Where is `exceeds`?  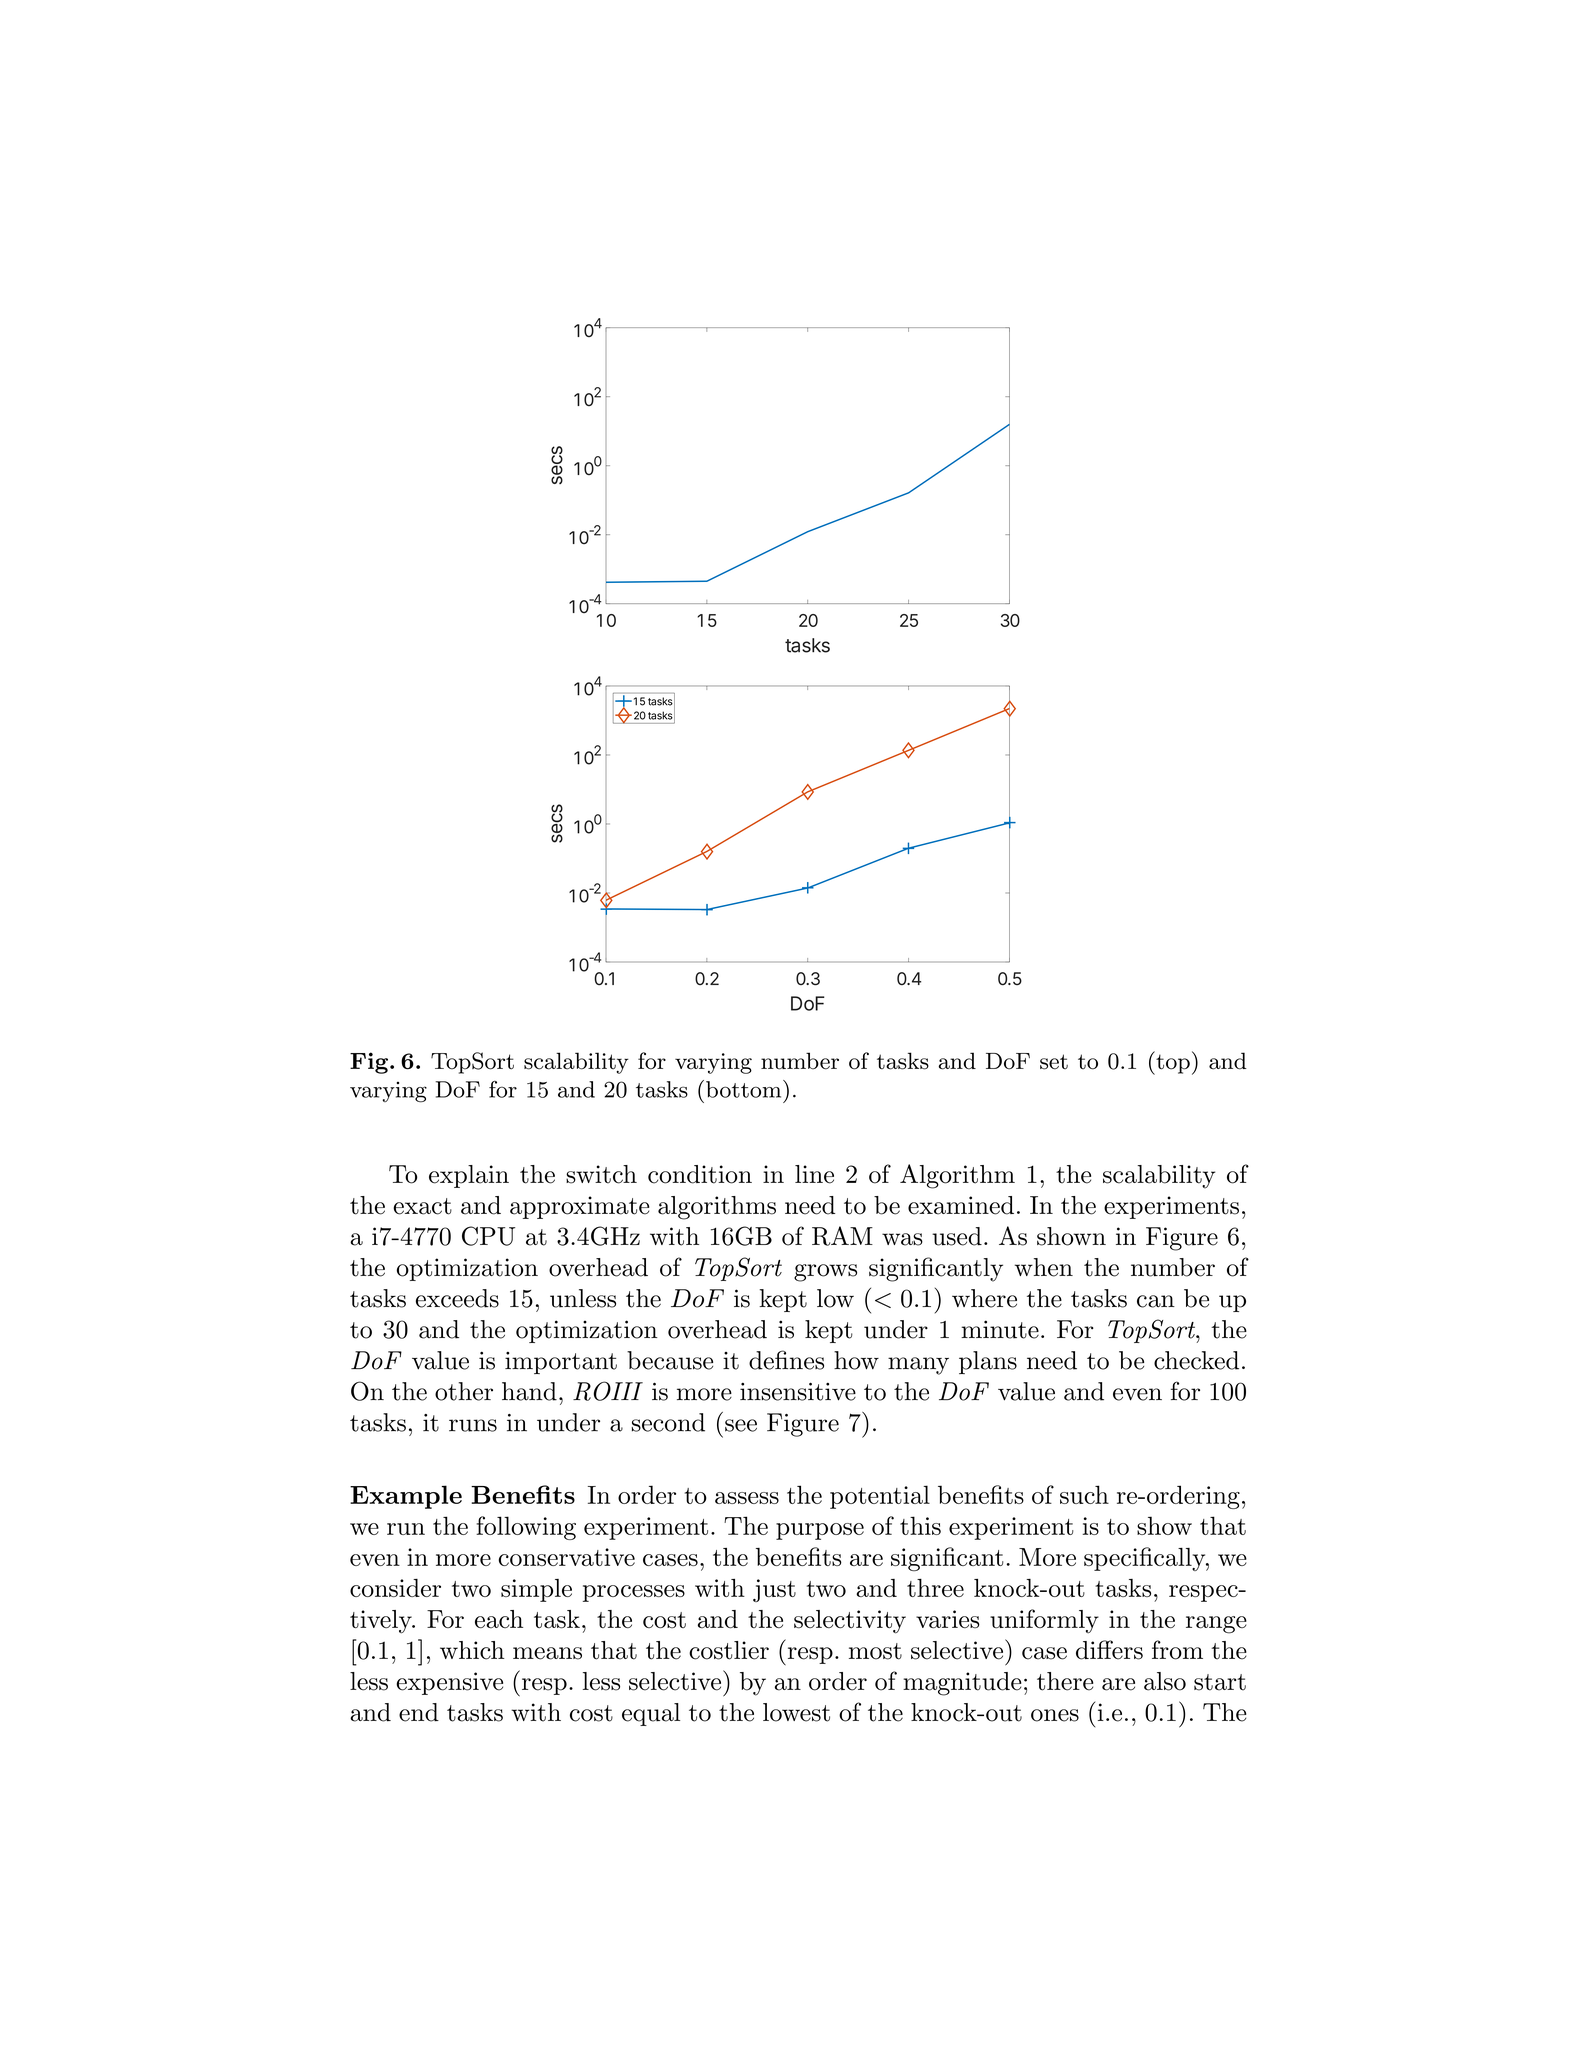 exceeds is located at coordinates (457, 1298).
